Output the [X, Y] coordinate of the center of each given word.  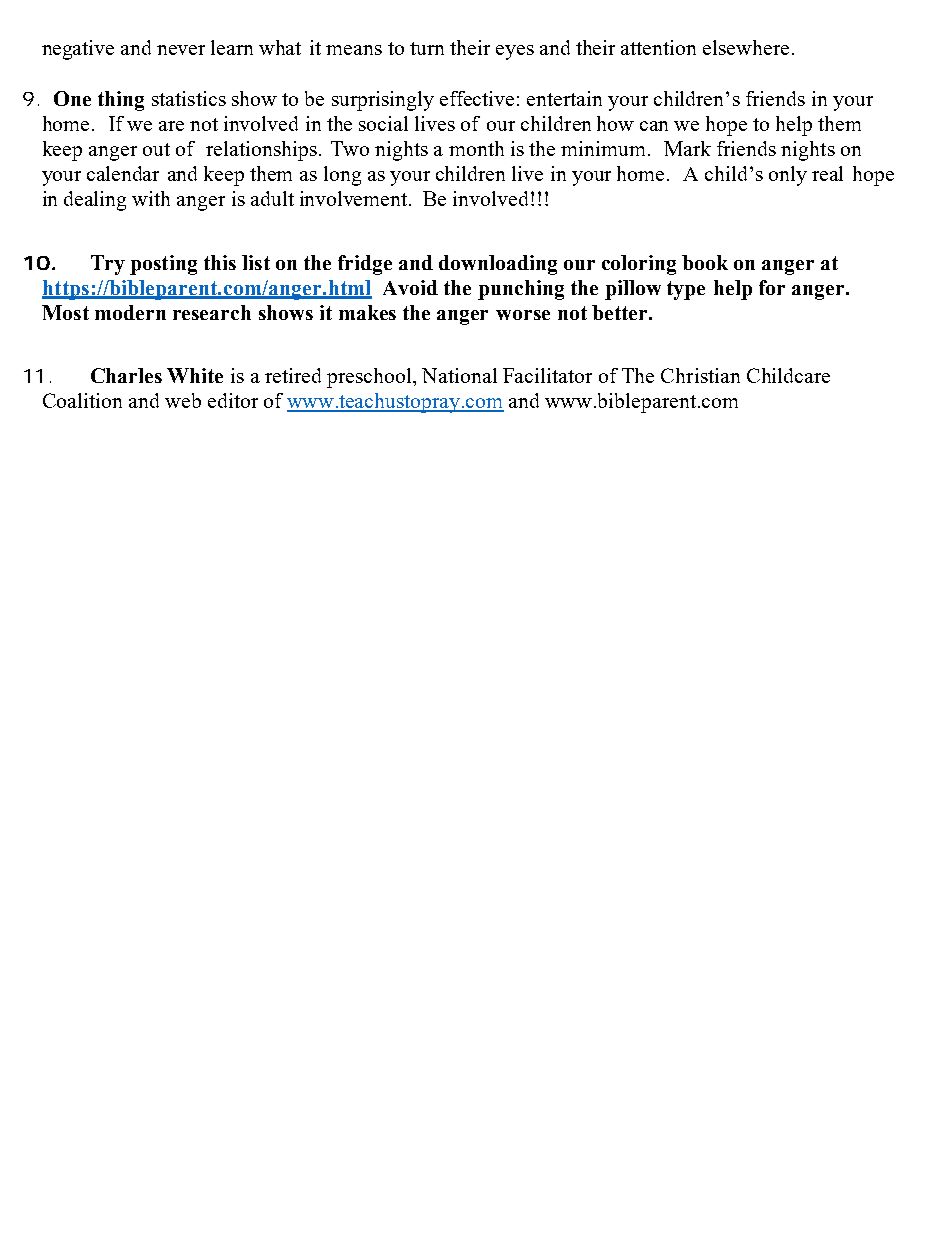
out [156, 149]
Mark [687, 148]
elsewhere [746, 47]
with [151, 198]
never [181, 50]
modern [130, 312]
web [183, 400]
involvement [355, 198]
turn [427, 48]
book [705, 262]
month [476, 148]
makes [367, 312]
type [686, 290]
